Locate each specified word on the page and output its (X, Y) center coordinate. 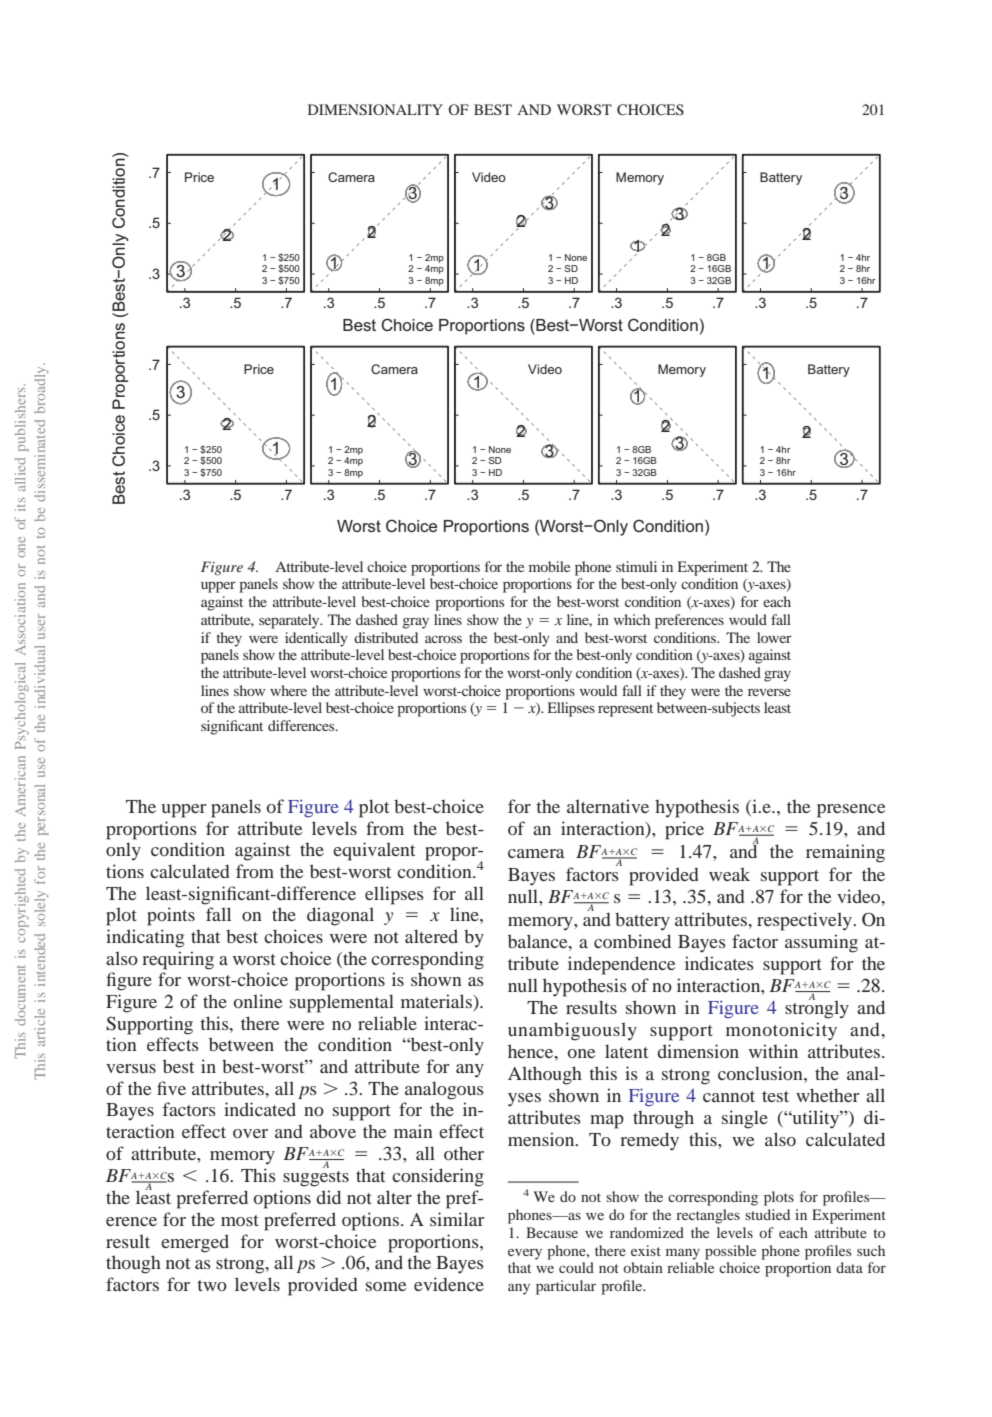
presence (851, 811)
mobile (549, 566)
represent (625, 710)
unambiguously (572, 1031)
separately (290, 621)
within (773, 1051)
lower (774, 637)
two (212, 1285)
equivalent (374, 851)
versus (131, 1068)
